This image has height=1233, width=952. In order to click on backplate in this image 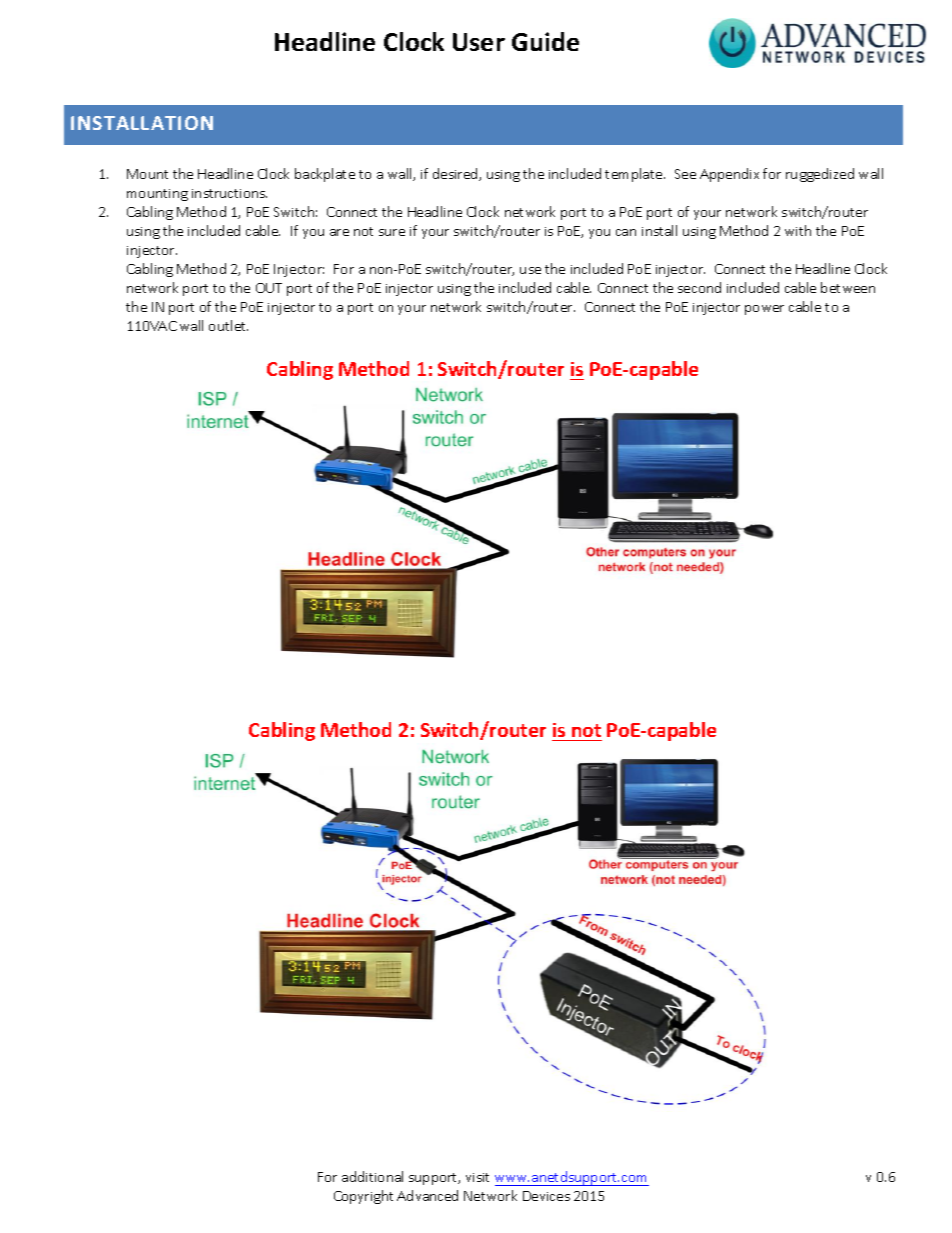, I will do `click(325, 175)`.
